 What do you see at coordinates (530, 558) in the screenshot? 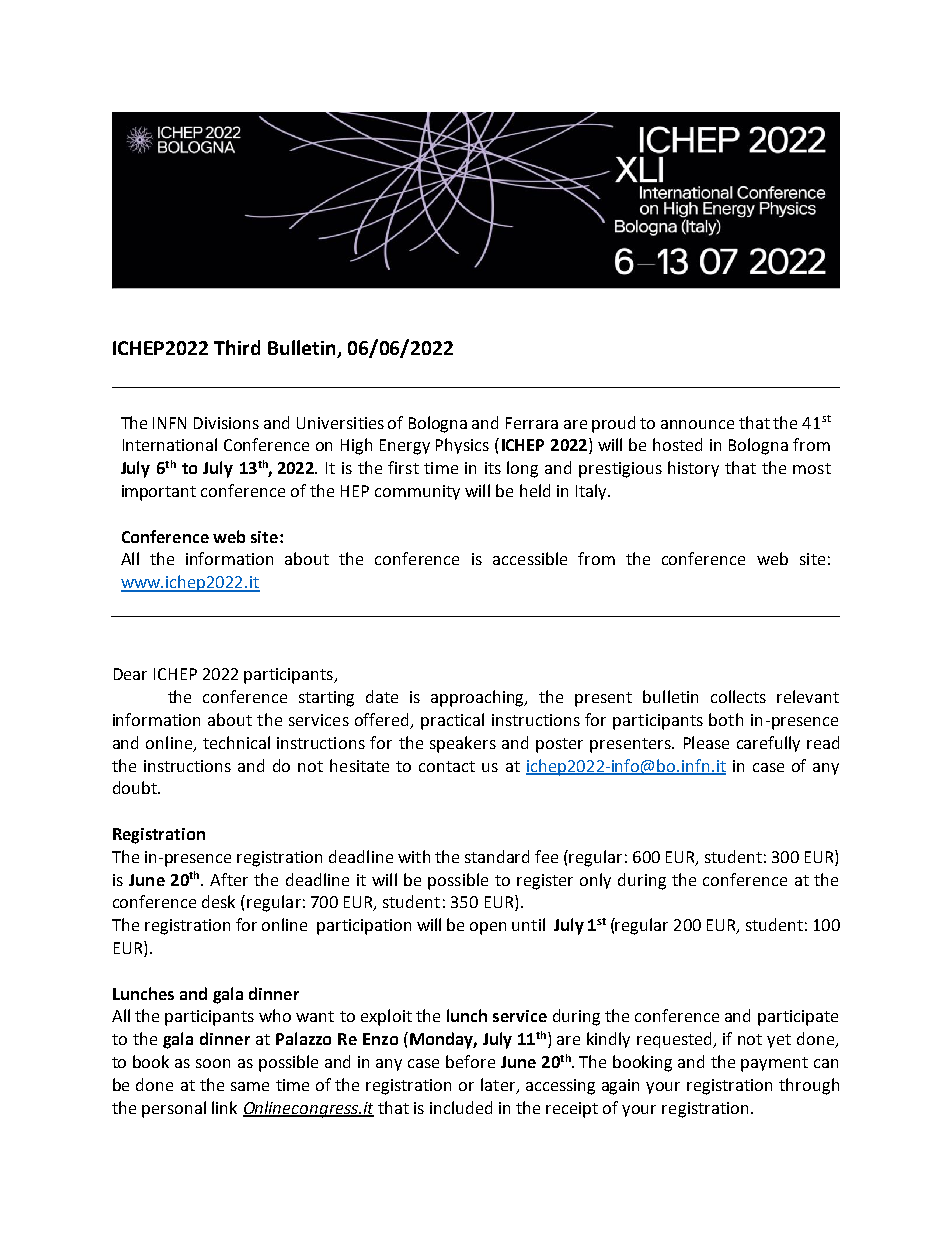
I see `accessible` at bounding box center [530, 558].
